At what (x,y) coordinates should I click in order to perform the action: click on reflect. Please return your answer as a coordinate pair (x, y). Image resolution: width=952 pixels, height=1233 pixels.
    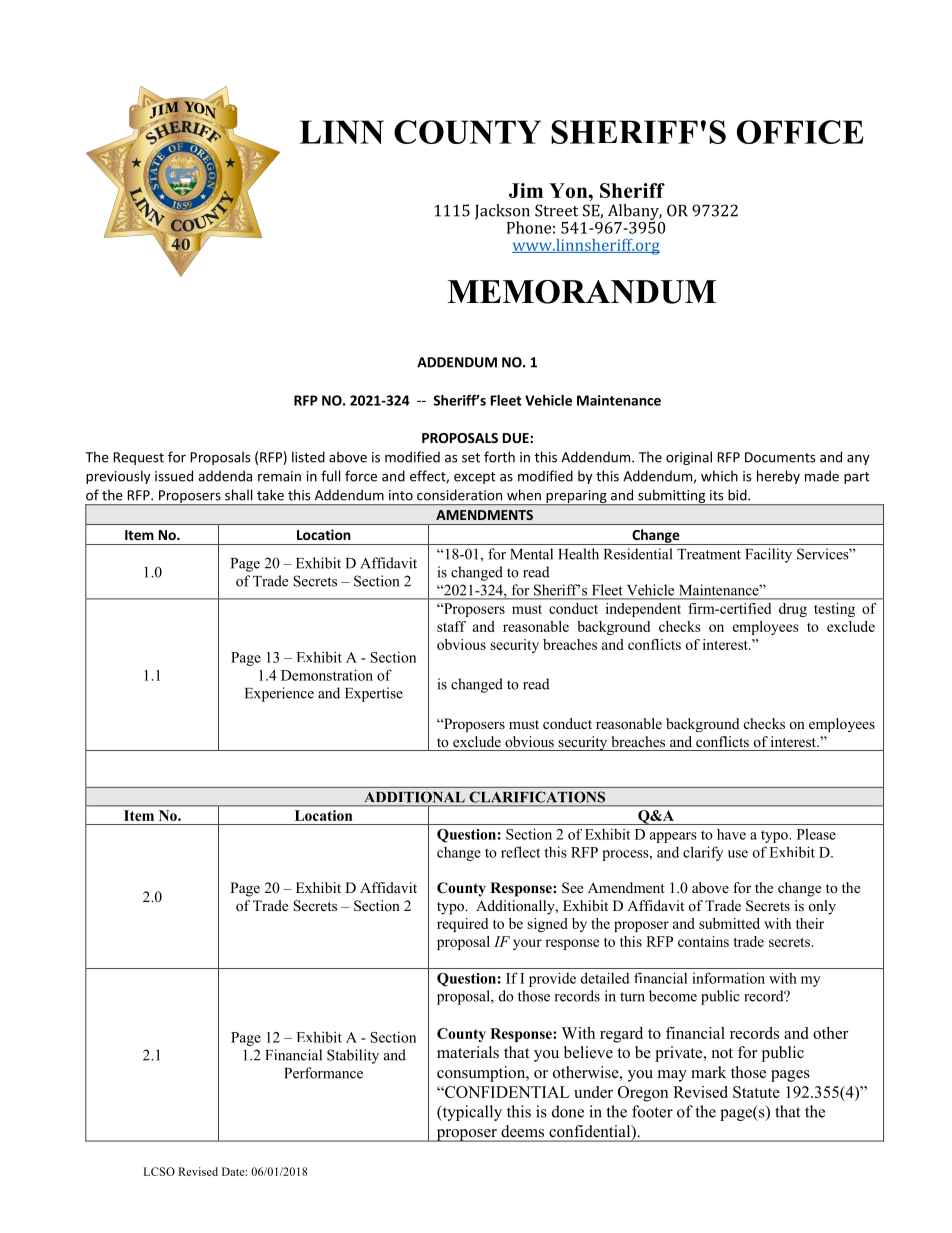
    Looking at the image, I should click on (520, 852).
